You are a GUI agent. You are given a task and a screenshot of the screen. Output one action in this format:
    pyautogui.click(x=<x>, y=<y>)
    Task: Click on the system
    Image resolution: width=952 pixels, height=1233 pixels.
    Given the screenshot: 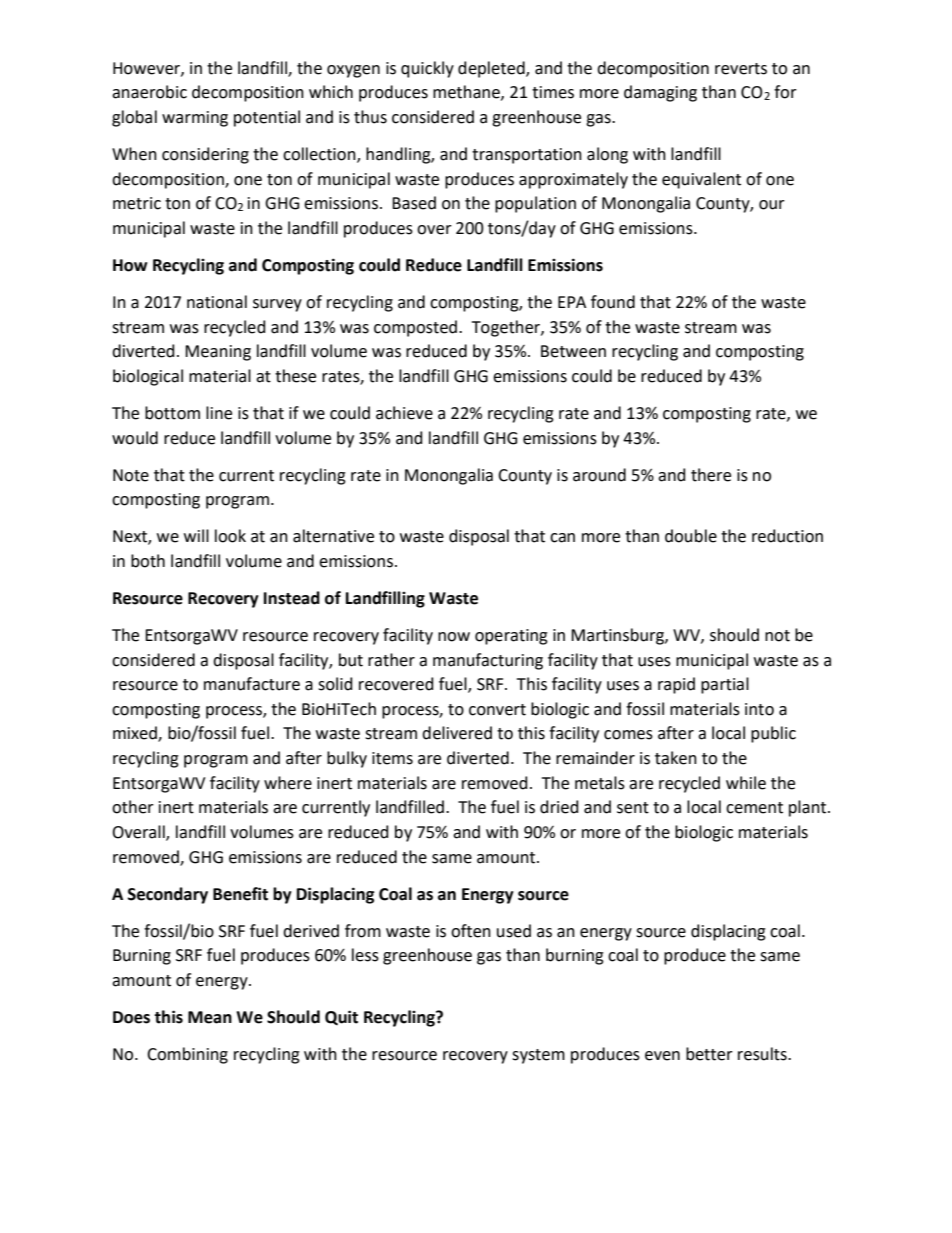 What is the action you would take?
    pyautogui.click(x=538, y=1056)
